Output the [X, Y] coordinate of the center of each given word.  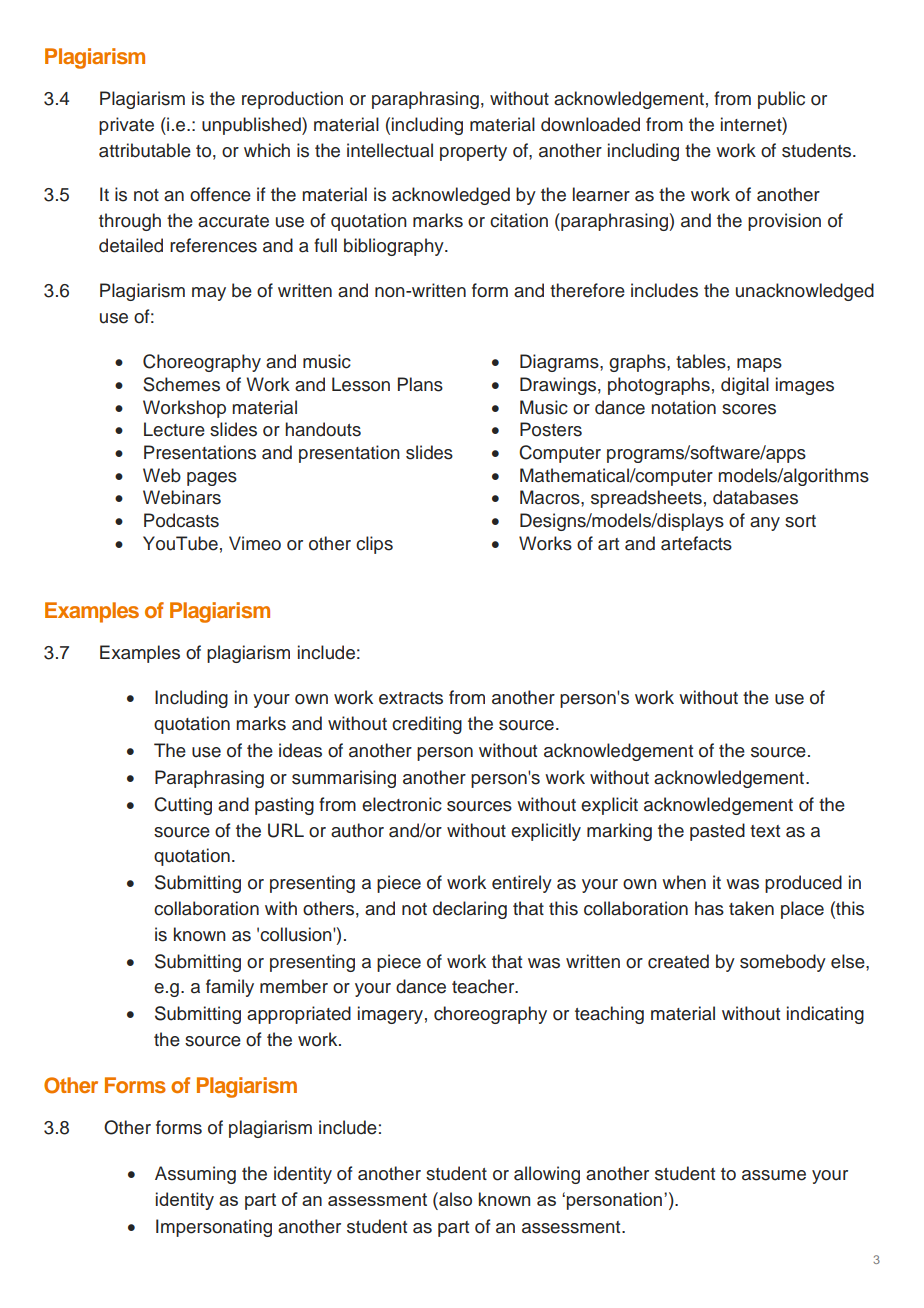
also [454, 1199]
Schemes [181, 384]
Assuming [195, 1175]
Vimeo [255, 543]
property [473, 153]
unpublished [252, 126]
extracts [411, 698]
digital [745, 386]
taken [751, 908]
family [230, 988]
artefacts [696, 543]
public [781, 100]
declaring [470, 910]
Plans [420, 384]
